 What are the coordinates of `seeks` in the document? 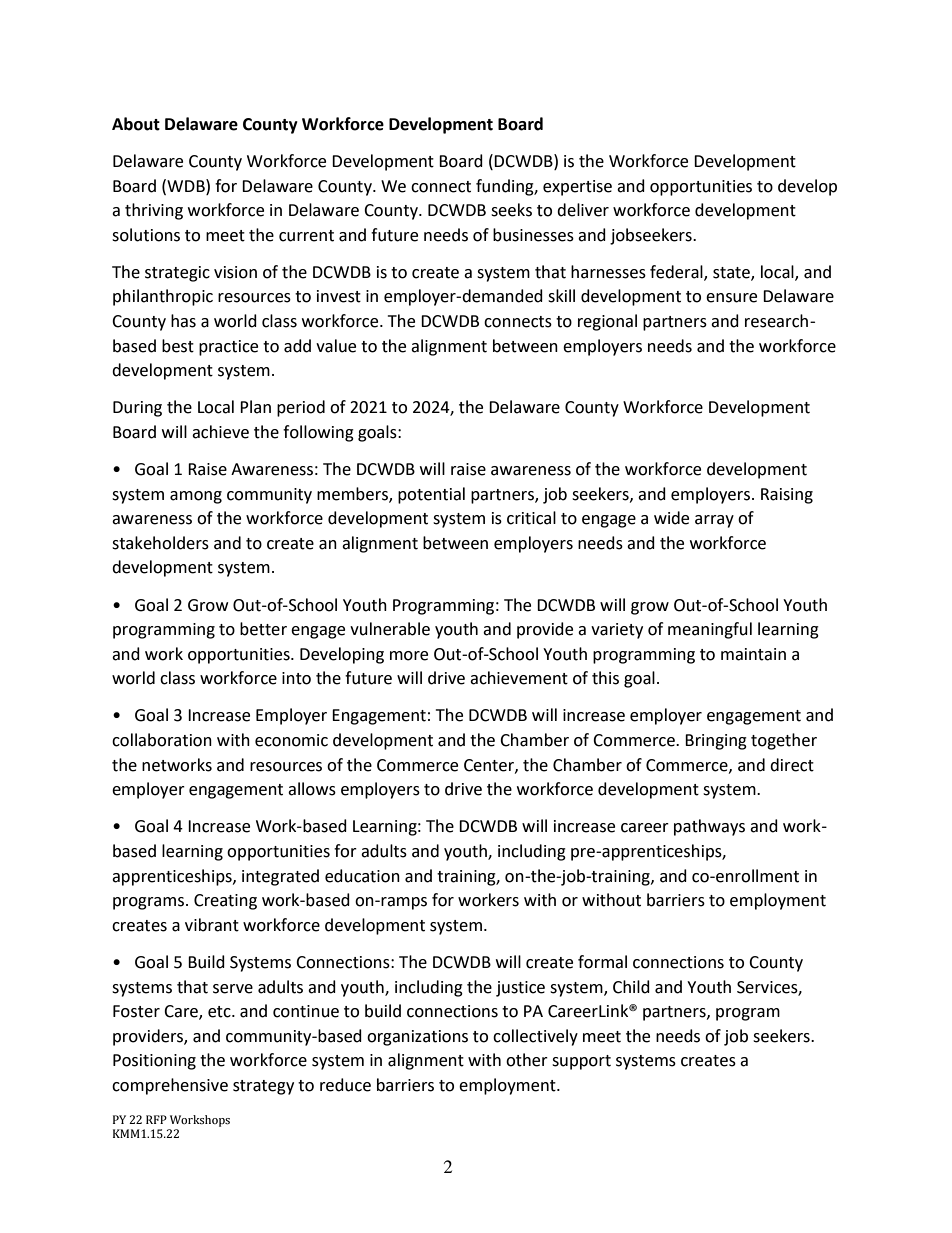 It's located at (511, 210).
